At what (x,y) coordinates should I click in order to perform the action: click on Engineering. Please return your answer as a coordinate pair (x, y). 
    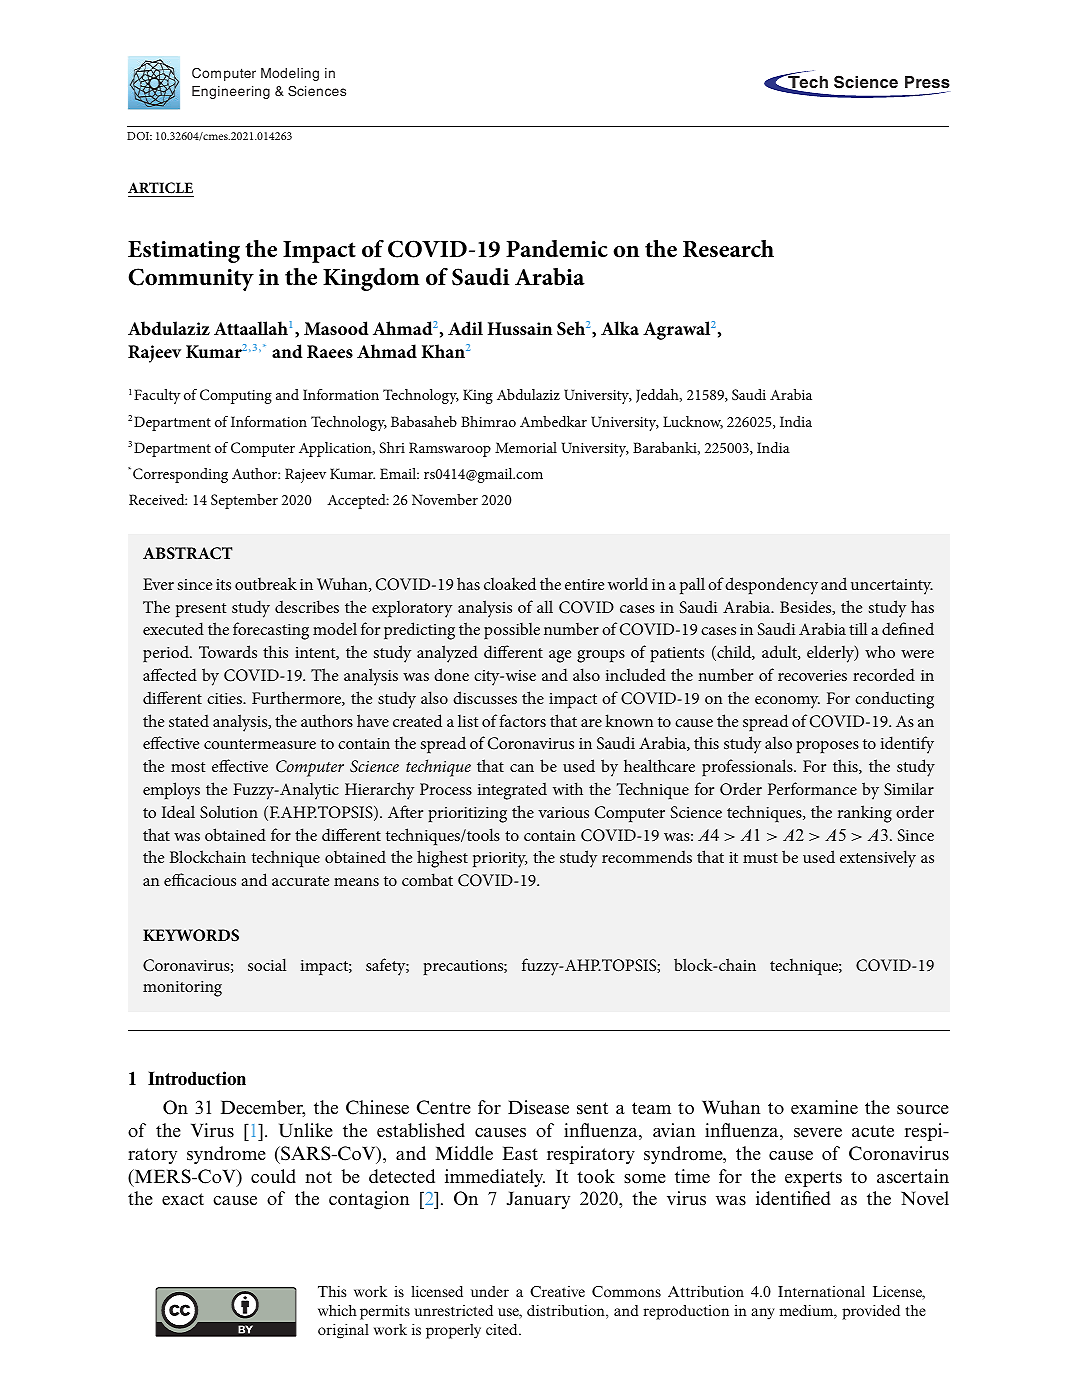
    Looking at the image, I should click on (231, 92).
